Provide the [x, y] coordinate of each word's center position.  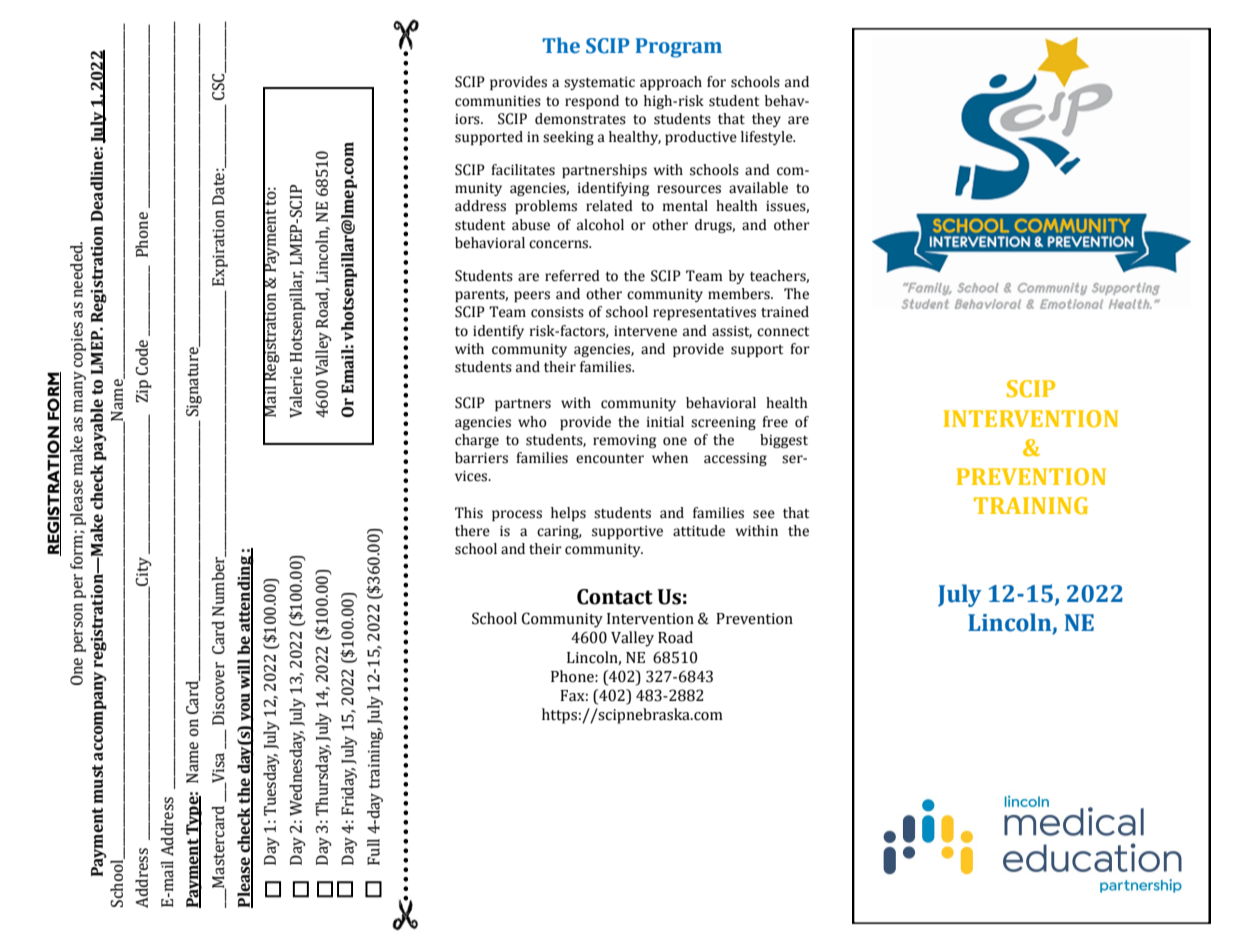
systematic [599, 83]
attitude [699, 531]
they [766, 120]
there [472, 531]
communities [498, 101]
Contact [615, 597]
